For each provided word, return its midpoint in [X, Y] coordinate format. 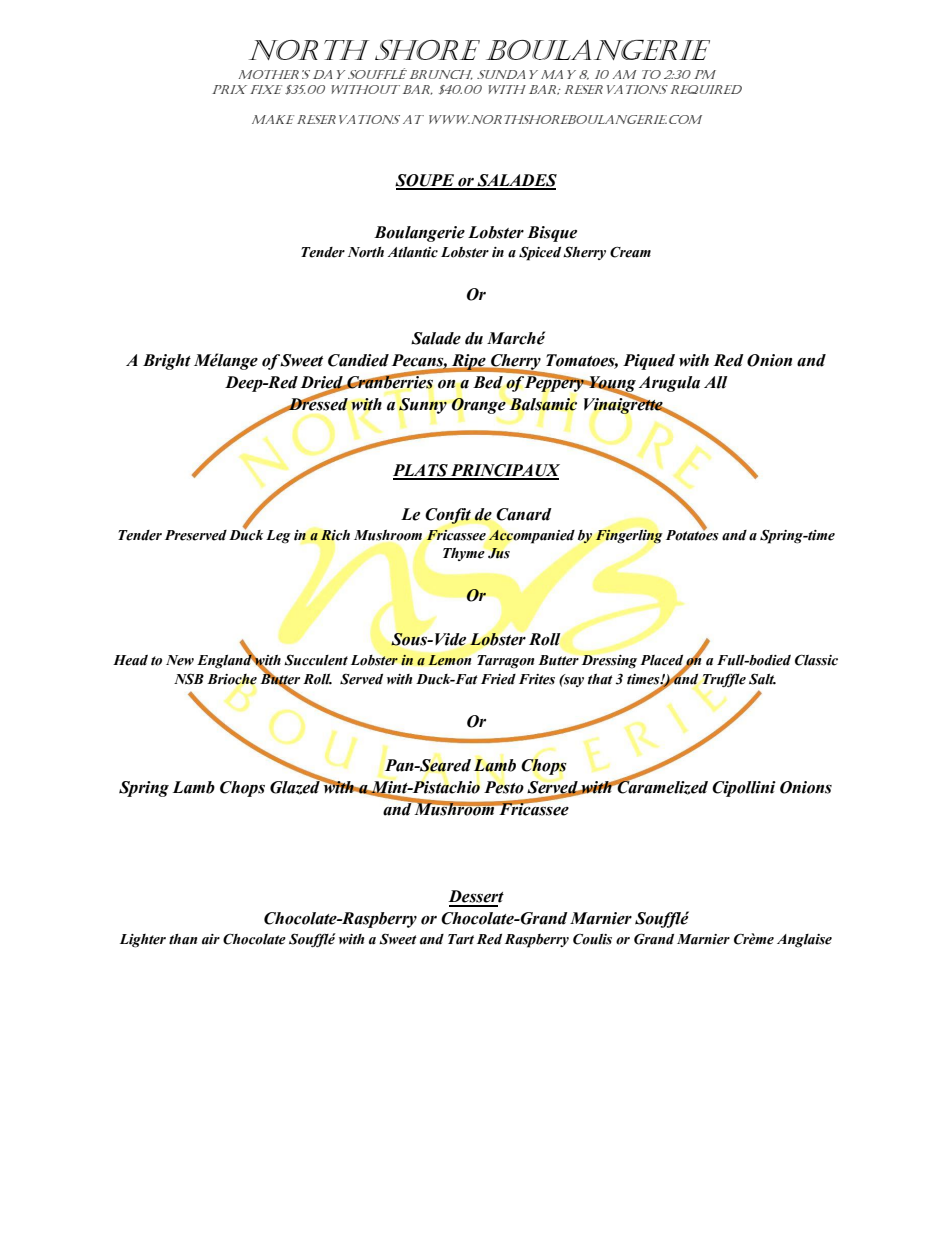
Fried [498, 679]
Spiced [540, 253]
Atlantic [412, 252]
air [211, 939]
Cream [630, 252]
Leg [278, 537]
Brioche [232, 679]
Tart [461, 939]
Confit [448, 516]
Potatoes [692, 534]
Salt [762, 679]
